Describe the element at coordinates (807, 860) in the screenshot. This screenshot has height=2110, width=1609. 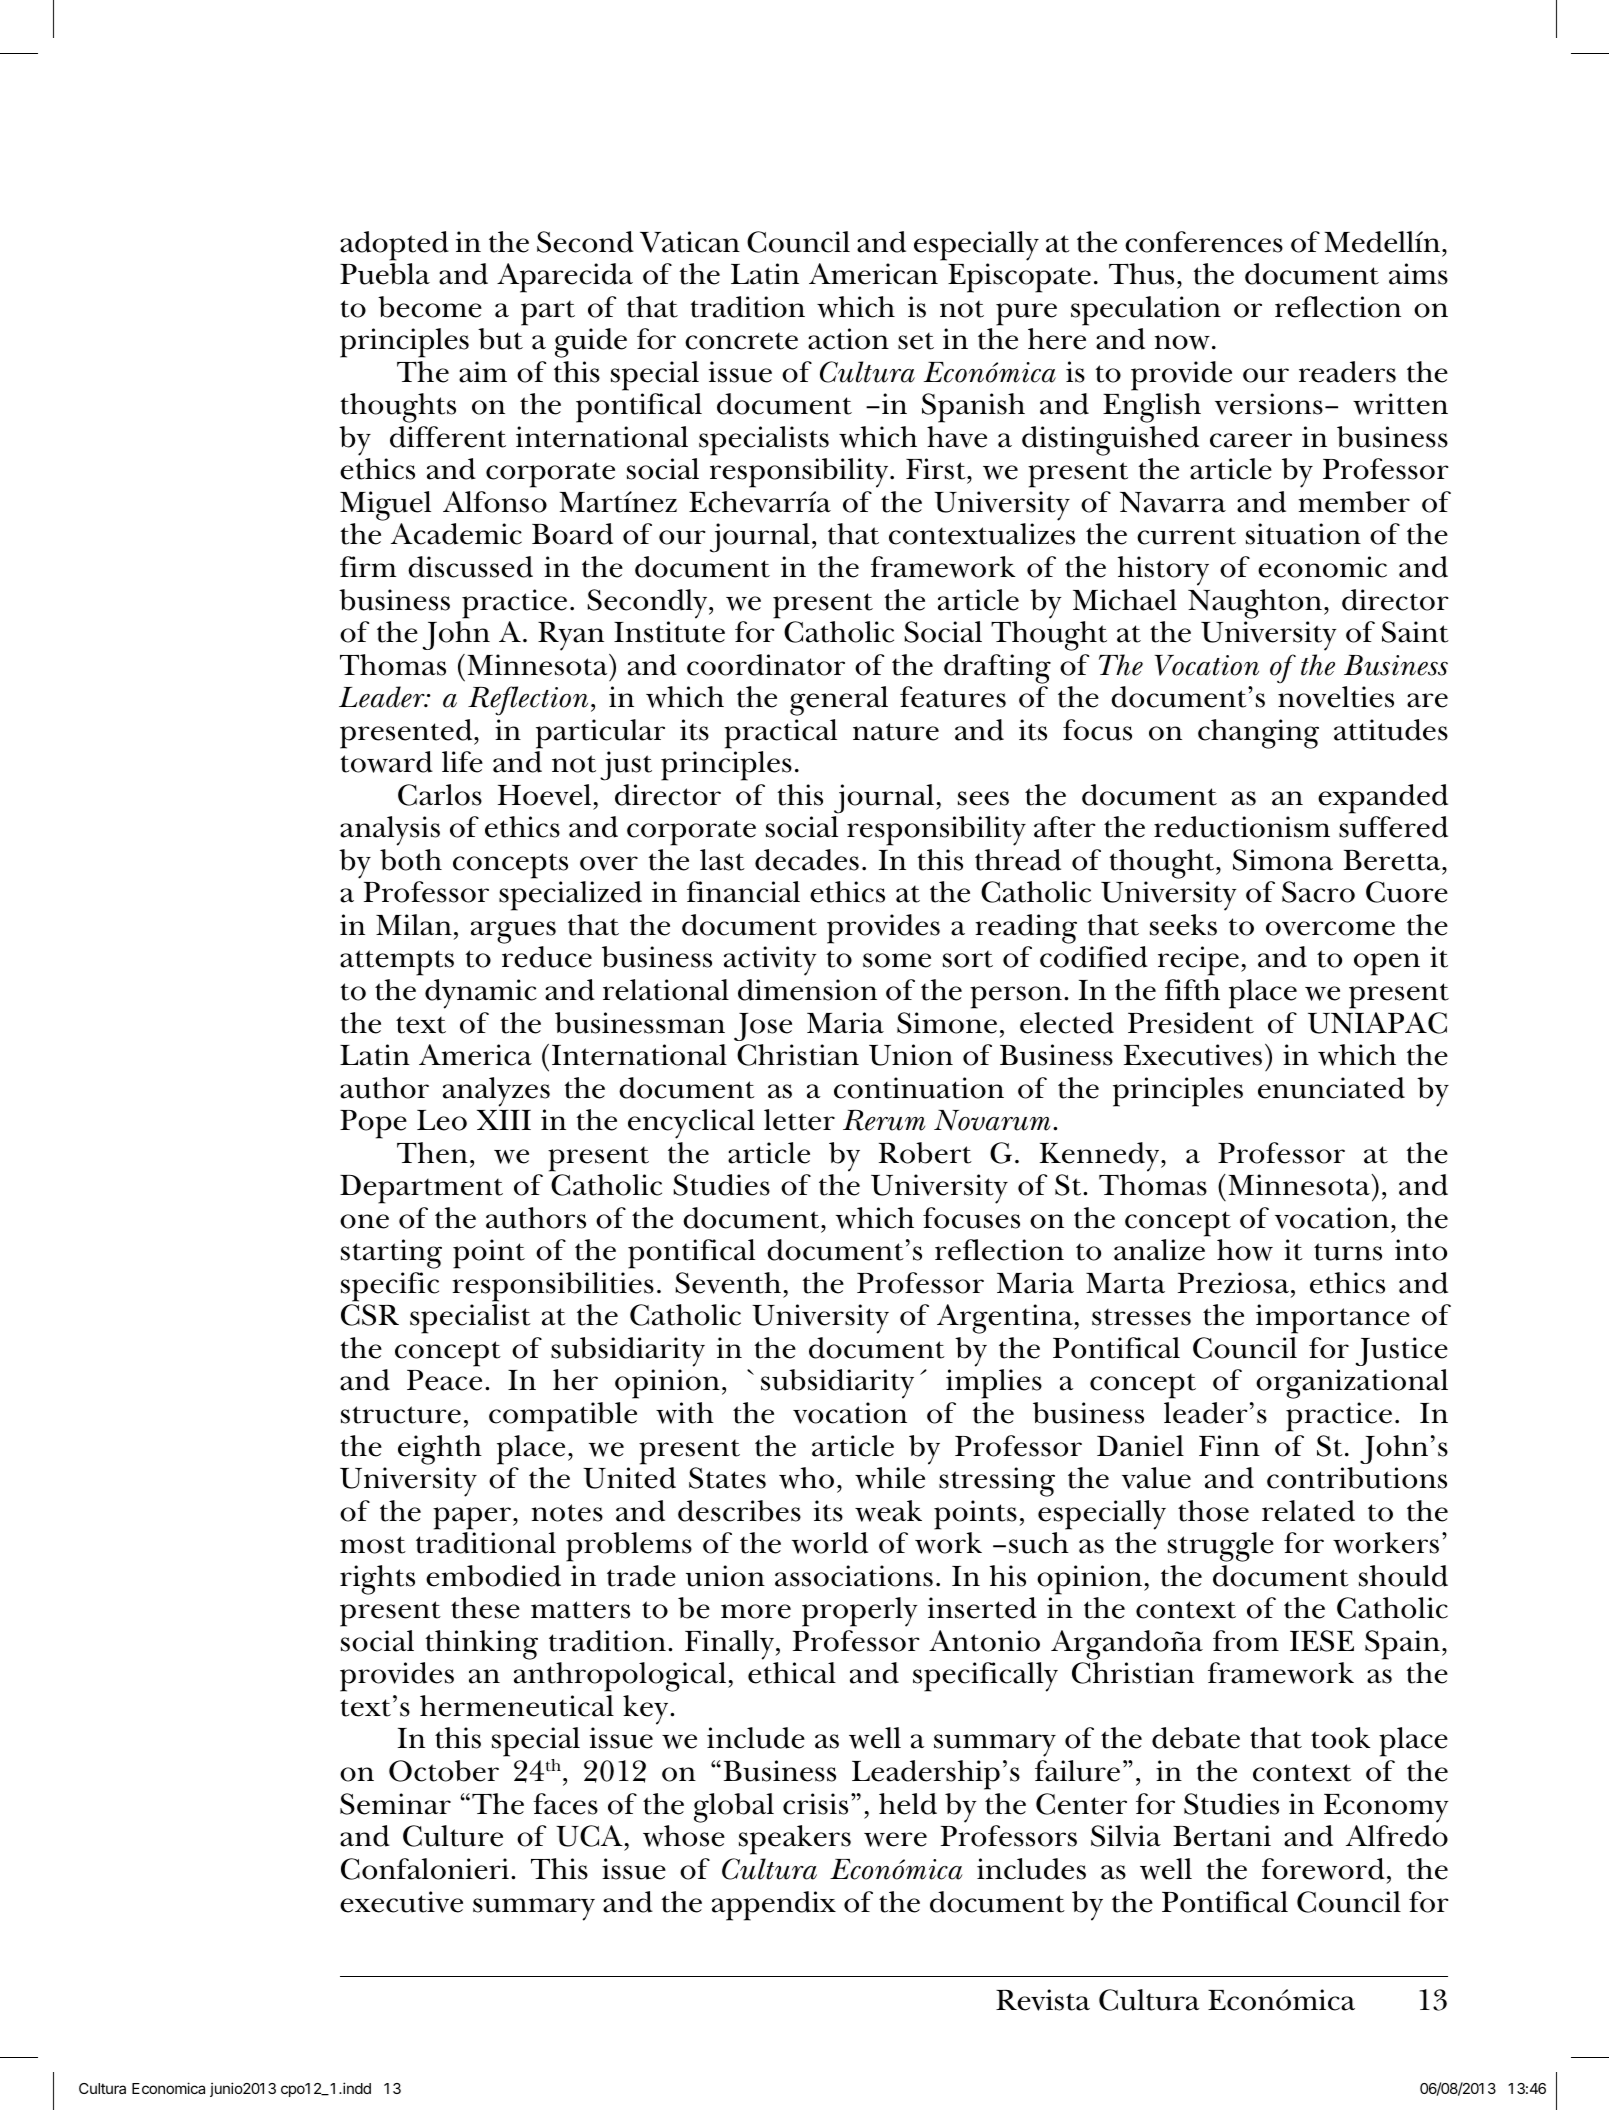
I see `decades` at that location.
